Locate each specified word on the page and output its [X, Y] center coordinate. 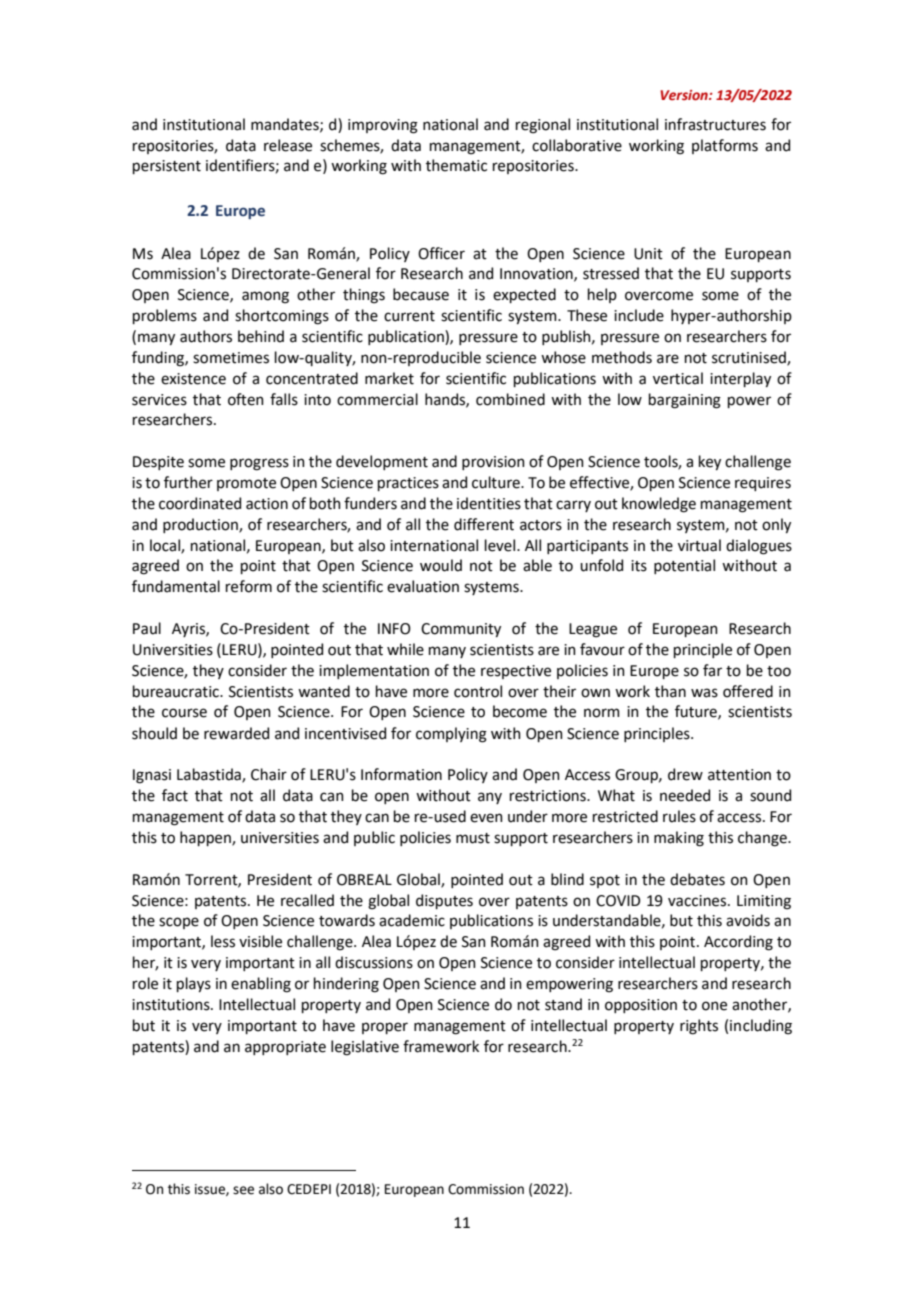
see [243, 1190]
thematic [456, 165]
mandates [286, 125]
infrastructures [715, 124]
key [710, 462]
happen [206, 838]
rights [699, 1027]
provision [493, 463]
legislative [365, 1048]
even [486, 818]
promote [246, 484]
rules [679, 816]
